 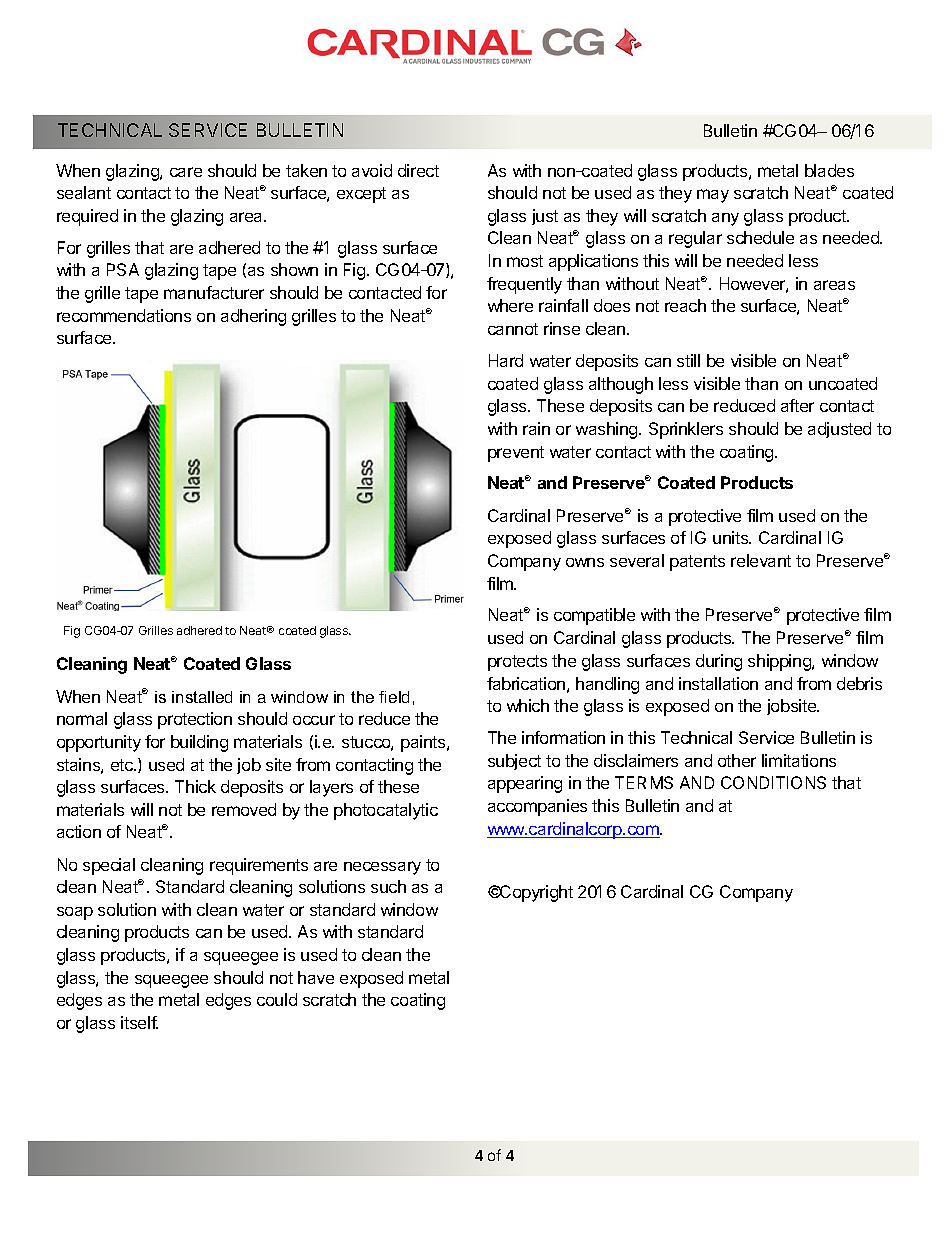 What do you see at coordinates (418, 170) in the image?
I see `direct` at bounding box center [418, 170].
